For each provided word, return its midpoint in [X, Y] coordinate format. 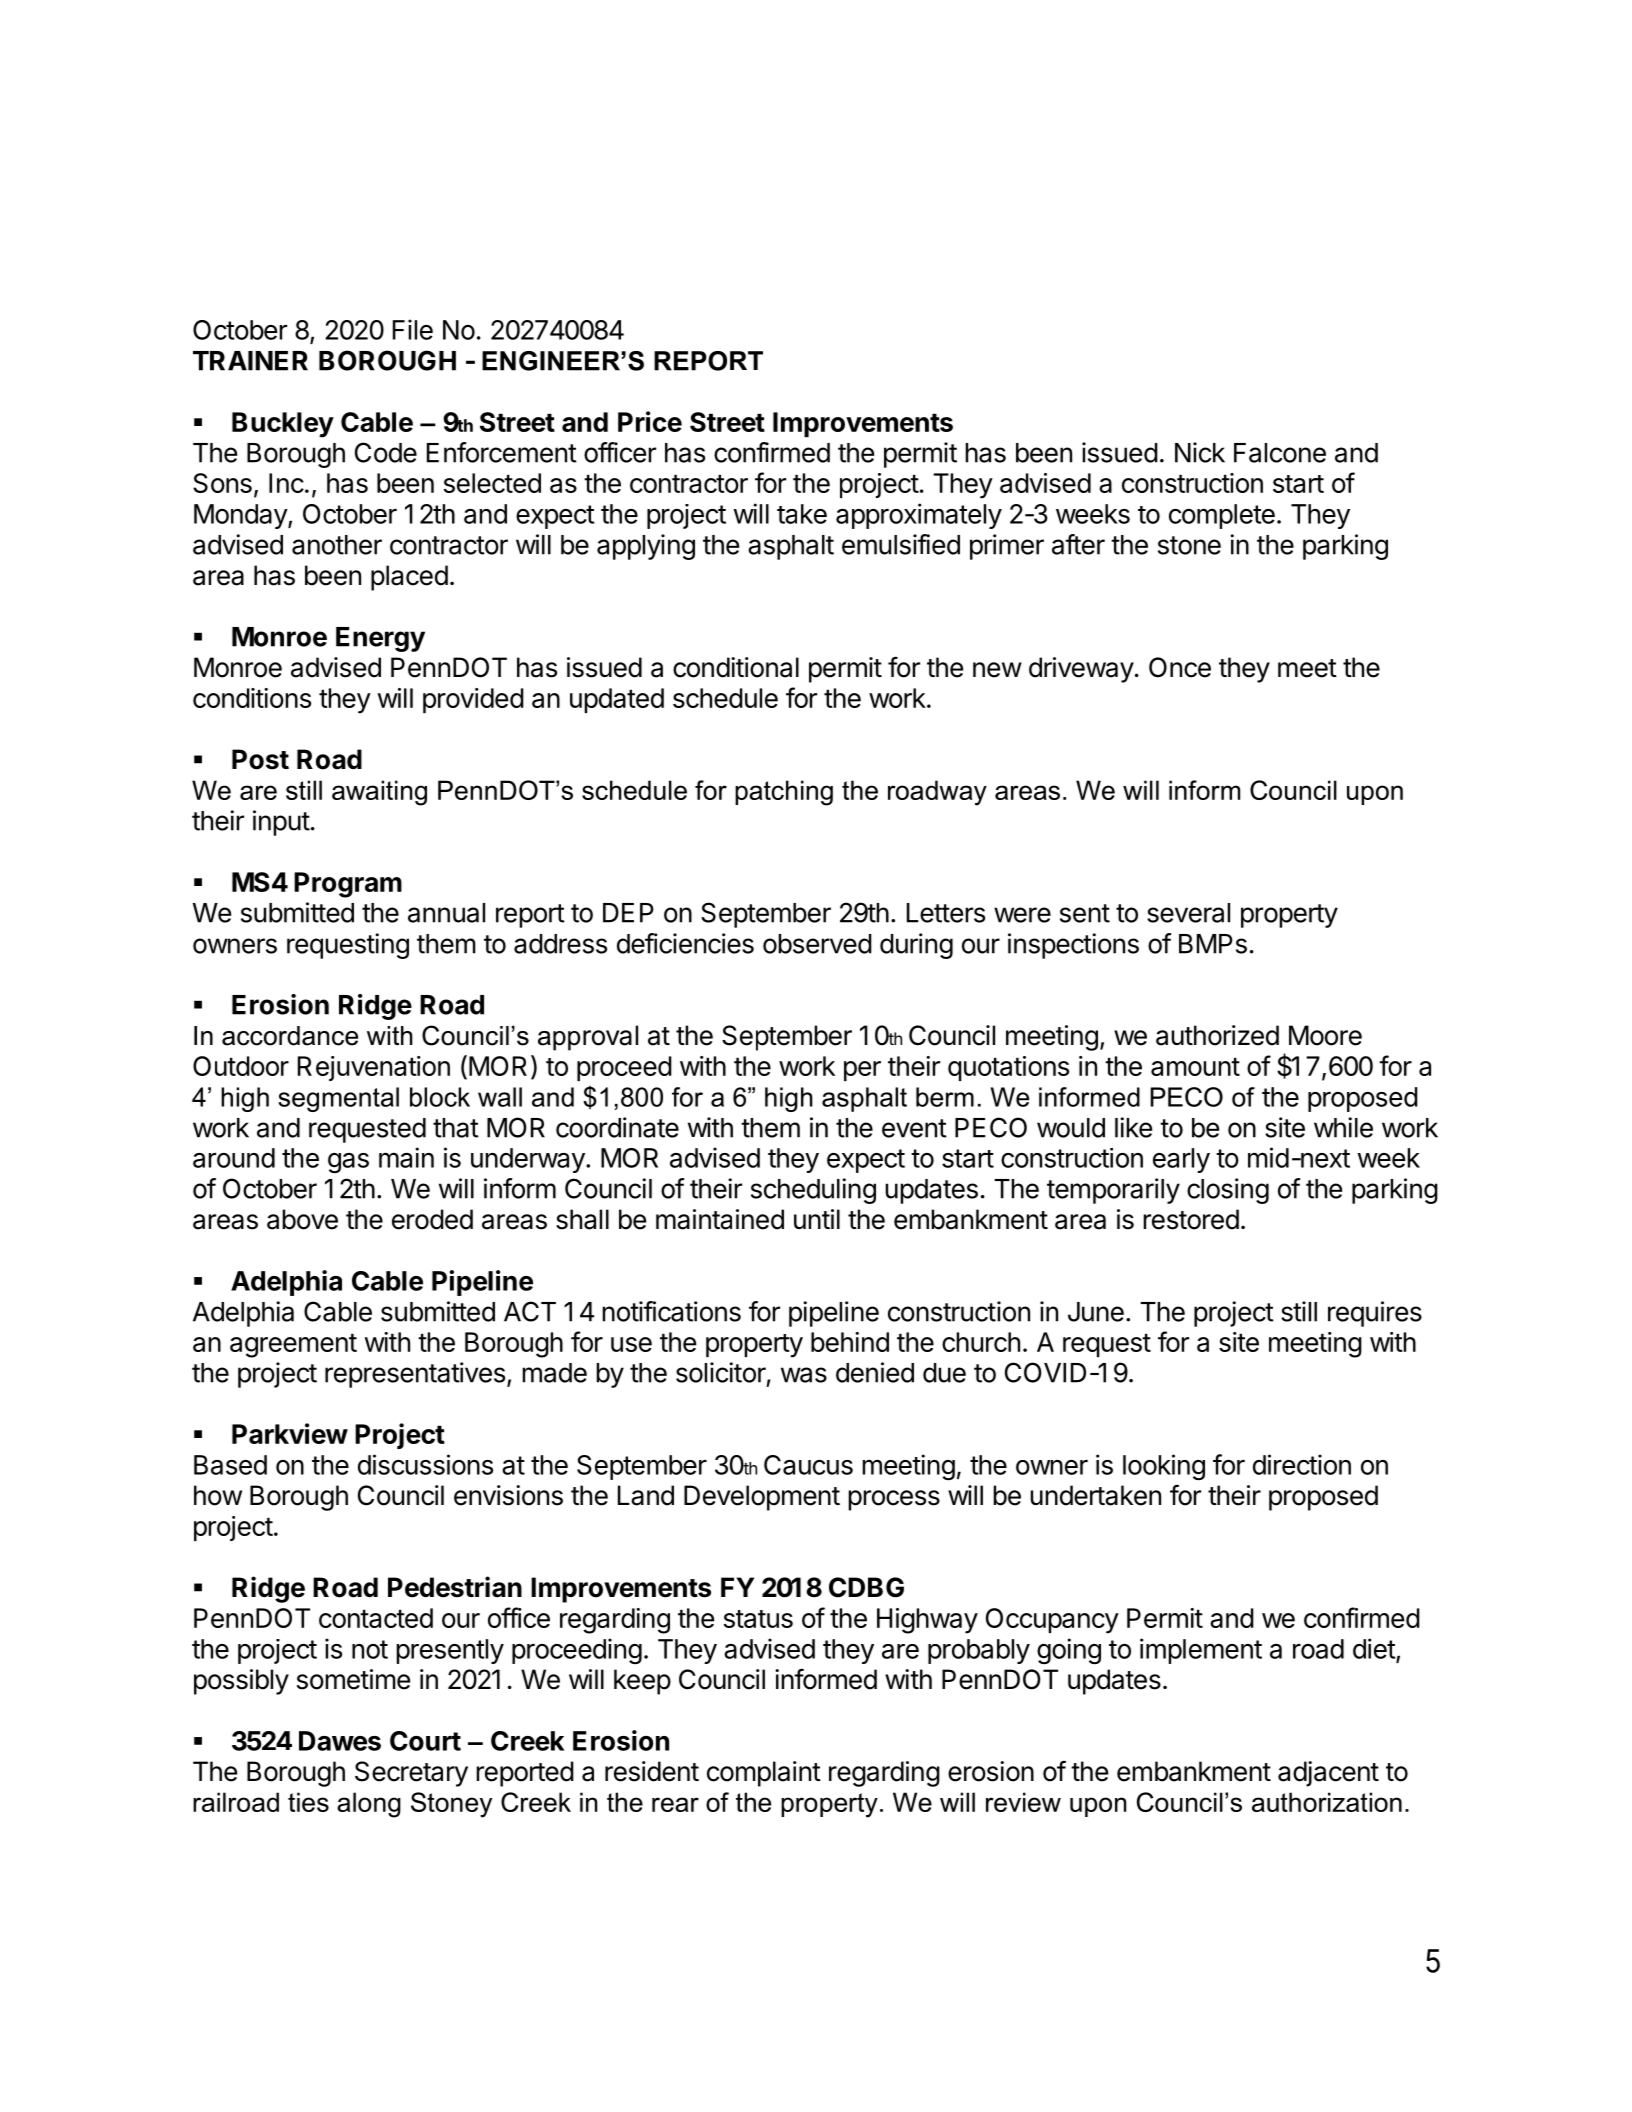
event [914, 1128]
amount [1195, 1066]
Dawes [340, 1741]
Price [650, 421]
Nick [1200, 452]
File [413, 329]
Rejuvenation [374, 1068]
